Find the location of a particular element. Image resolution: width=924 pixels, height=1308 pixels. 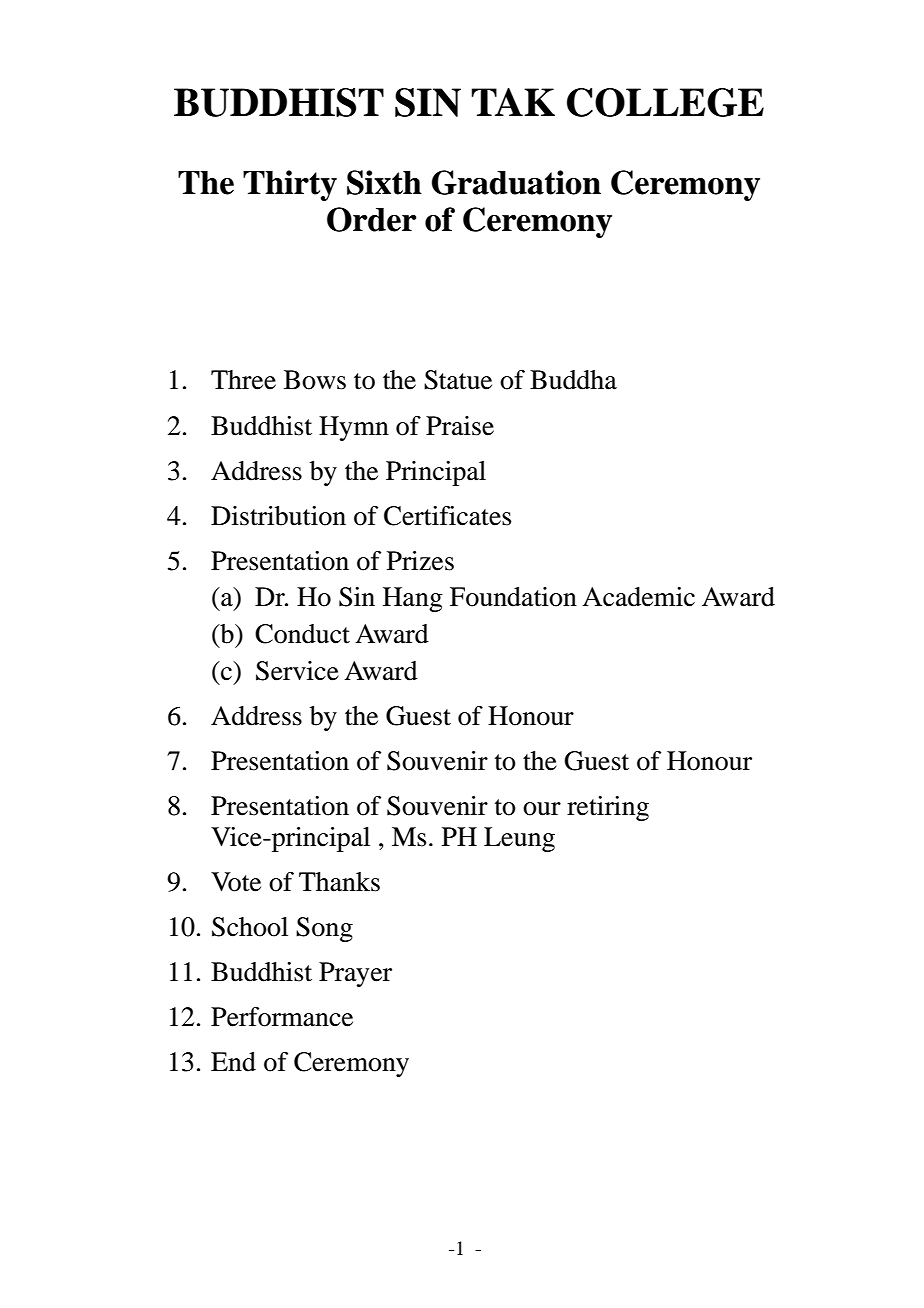

TAK is located at coordinates (513, 102).
